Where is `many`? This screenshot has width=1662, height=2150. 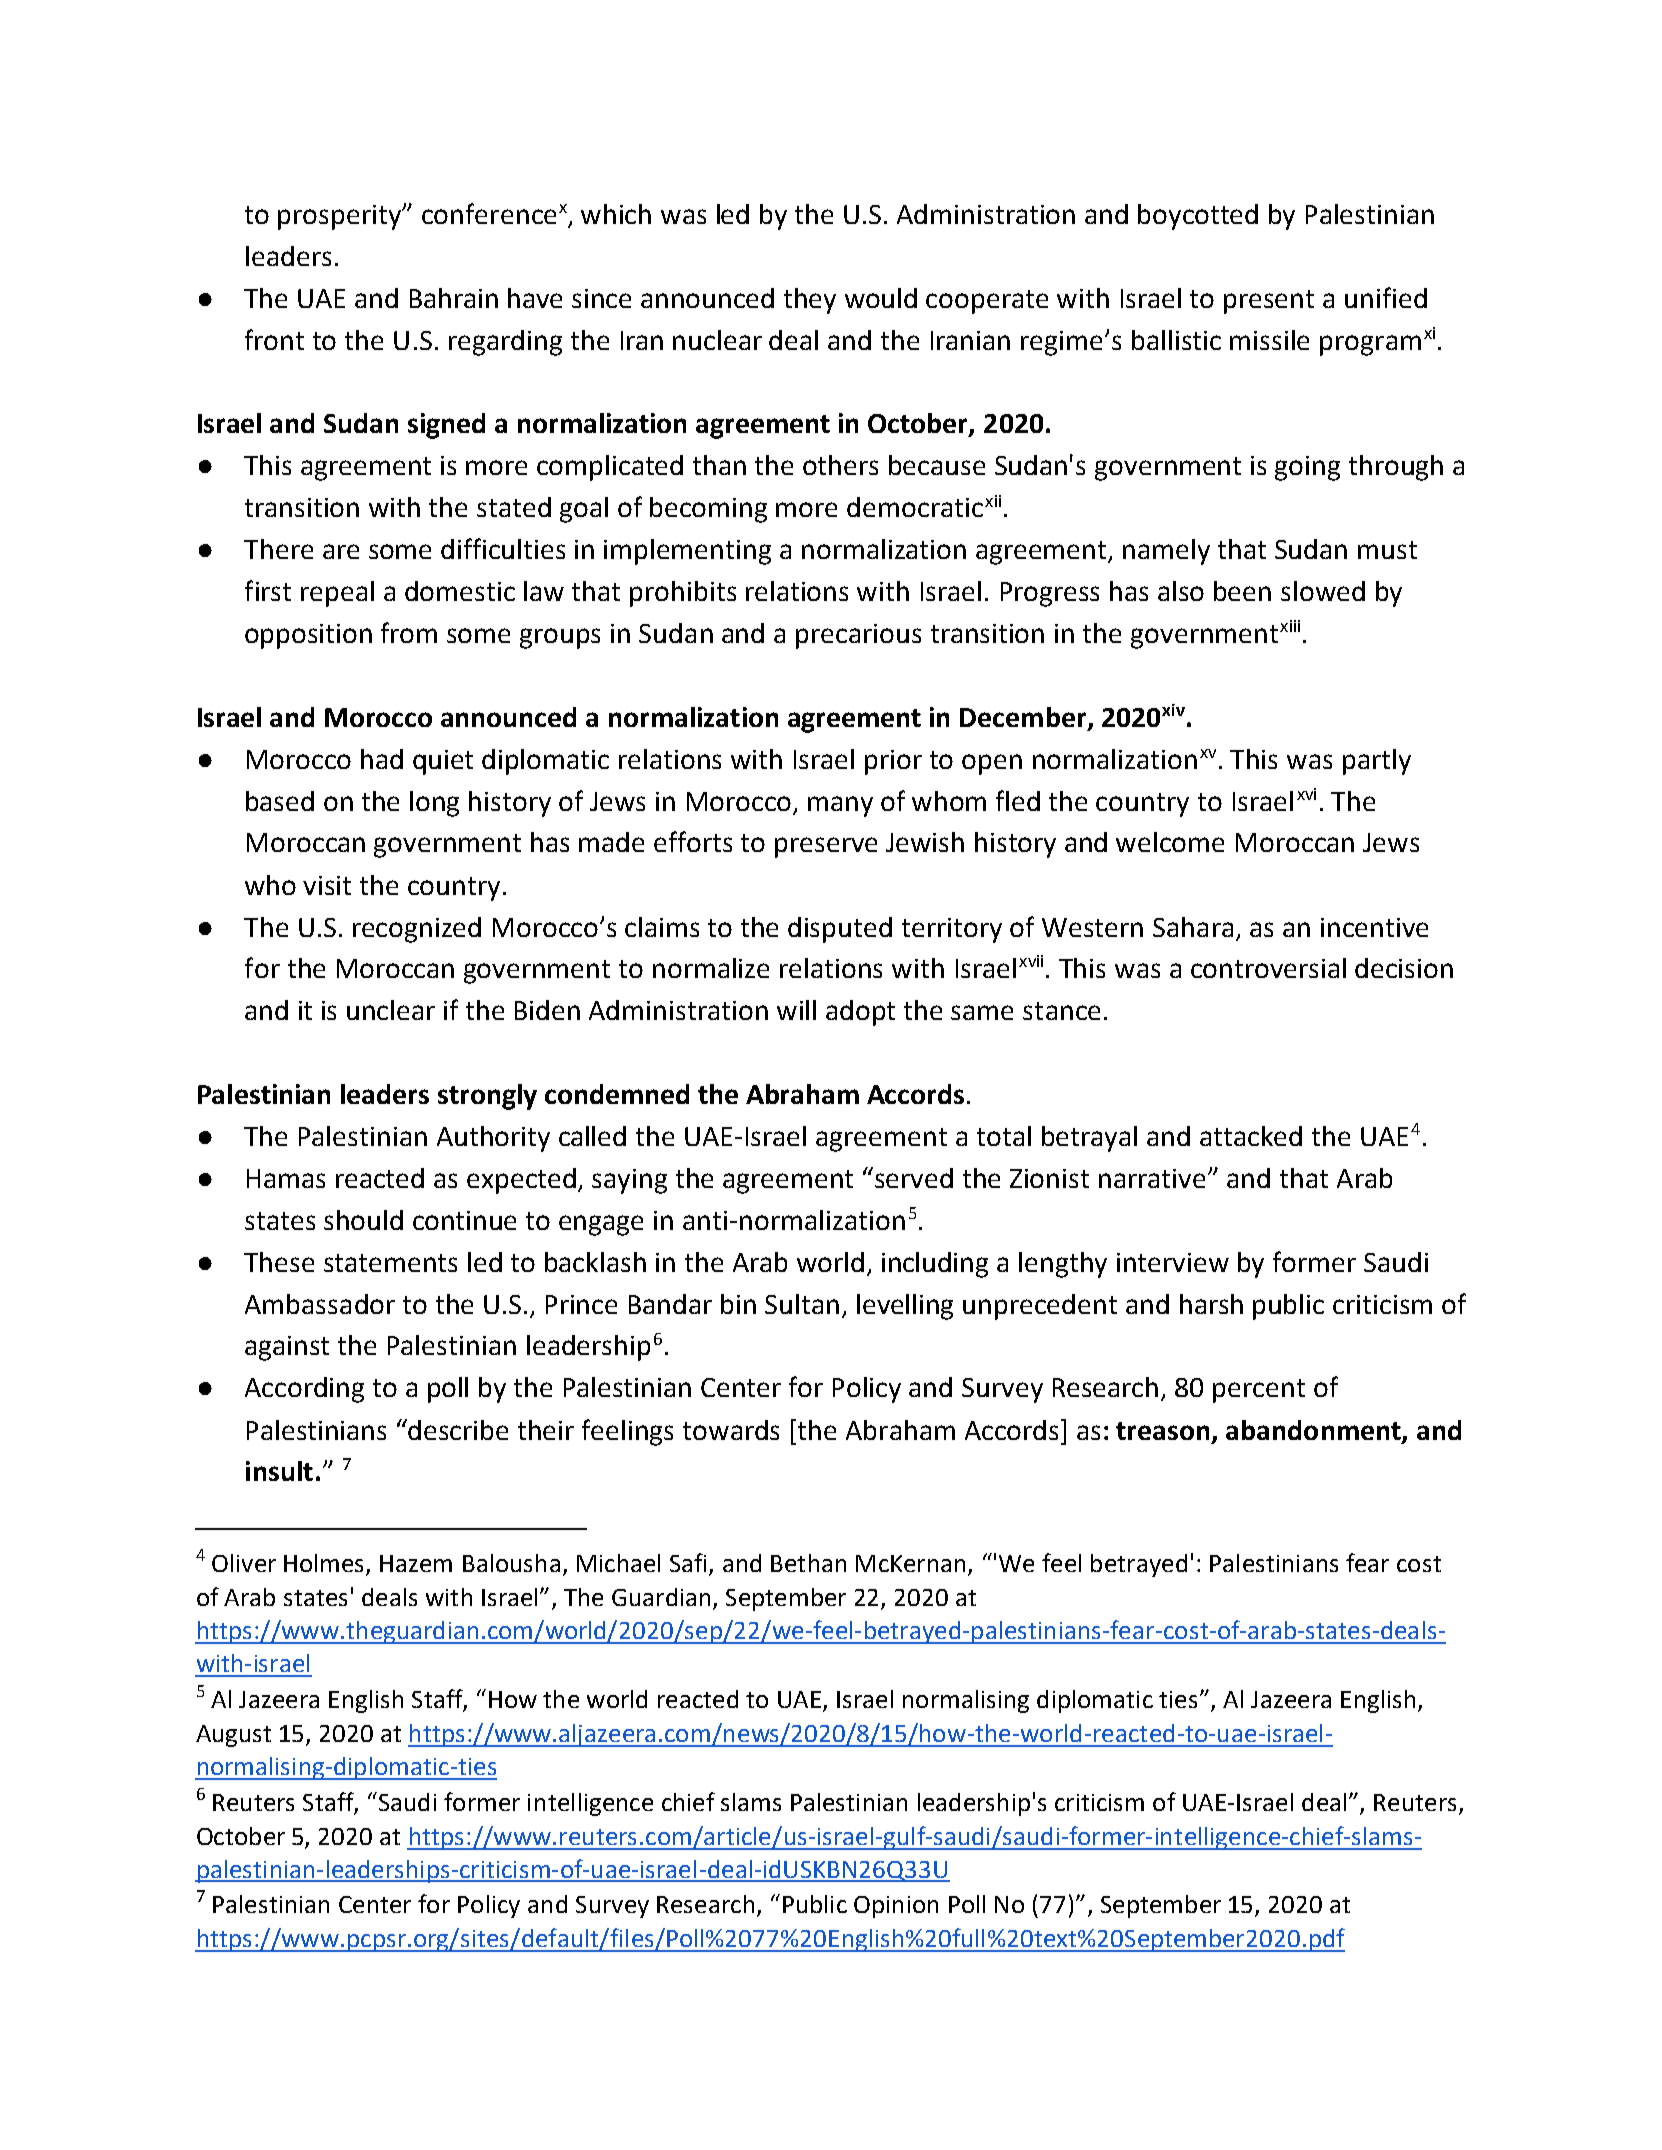
many is located at coordinates (840, 806).
